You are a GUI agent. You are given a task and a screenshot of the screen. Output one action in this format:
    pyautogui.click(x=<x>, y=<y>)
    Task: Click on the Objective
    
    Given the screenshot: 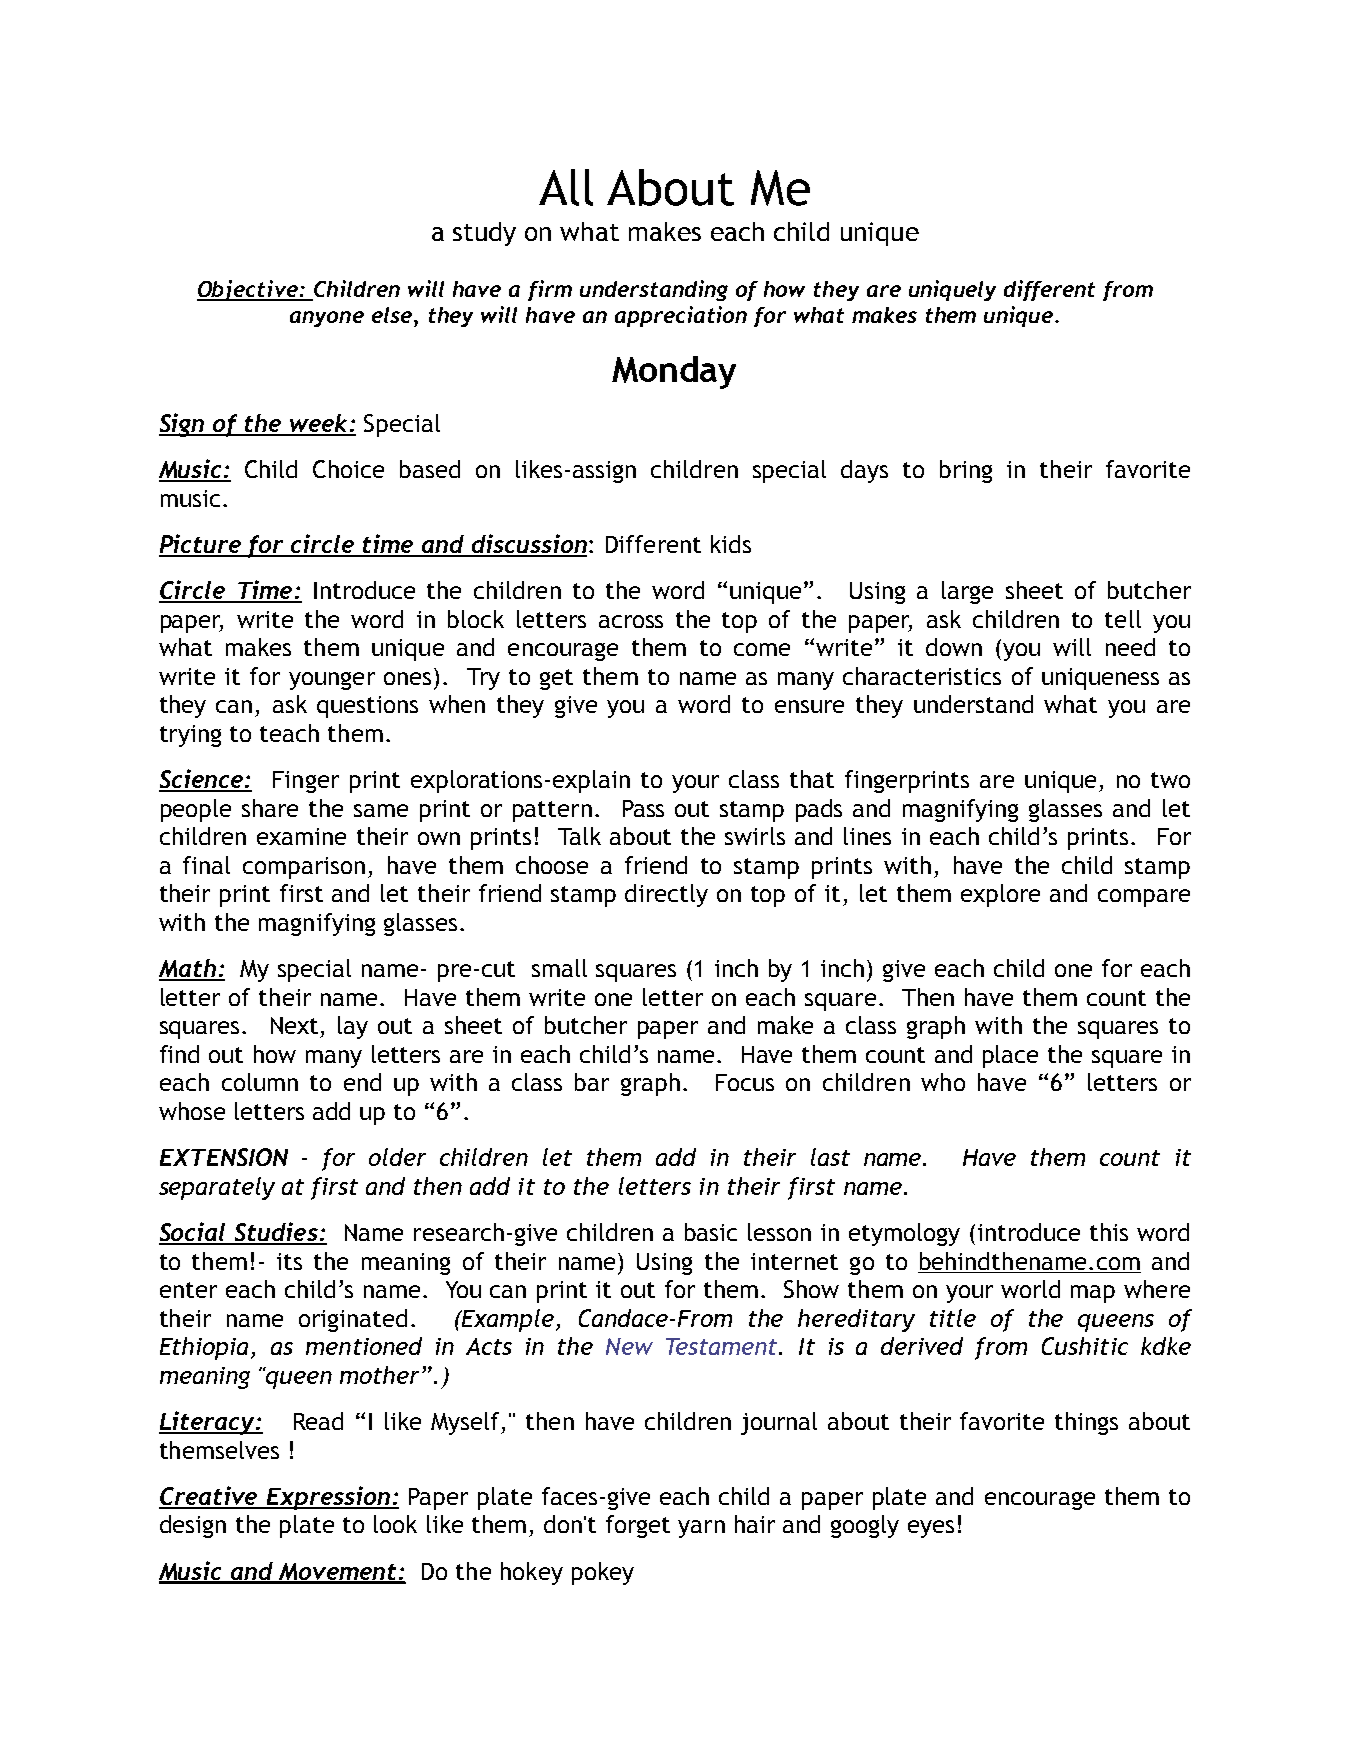 What is the action you would take?
    pyautogui.click(x=248, y=290)
